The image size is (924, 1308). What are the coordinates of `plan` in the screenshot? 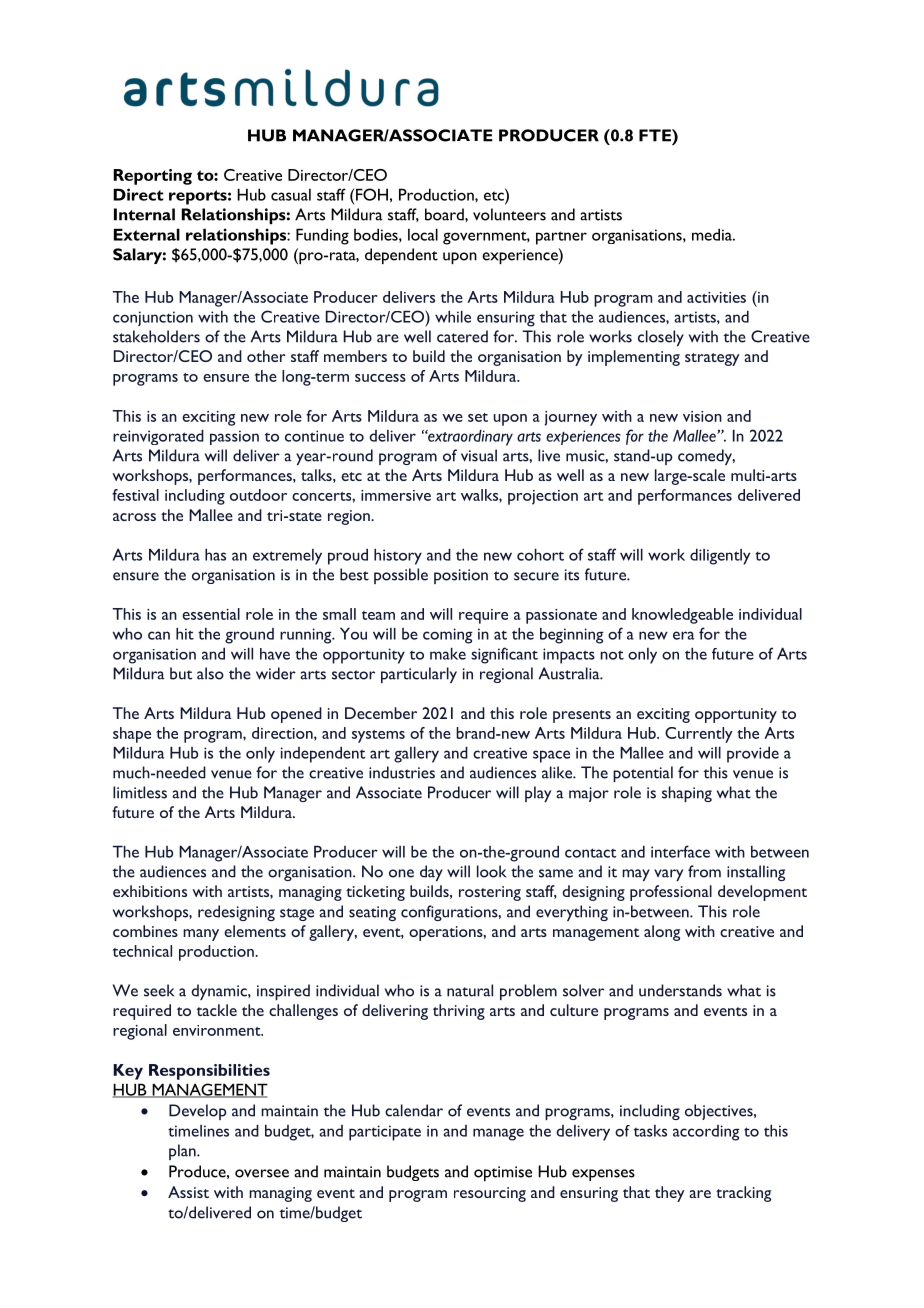 It's located at (183, 1152).
